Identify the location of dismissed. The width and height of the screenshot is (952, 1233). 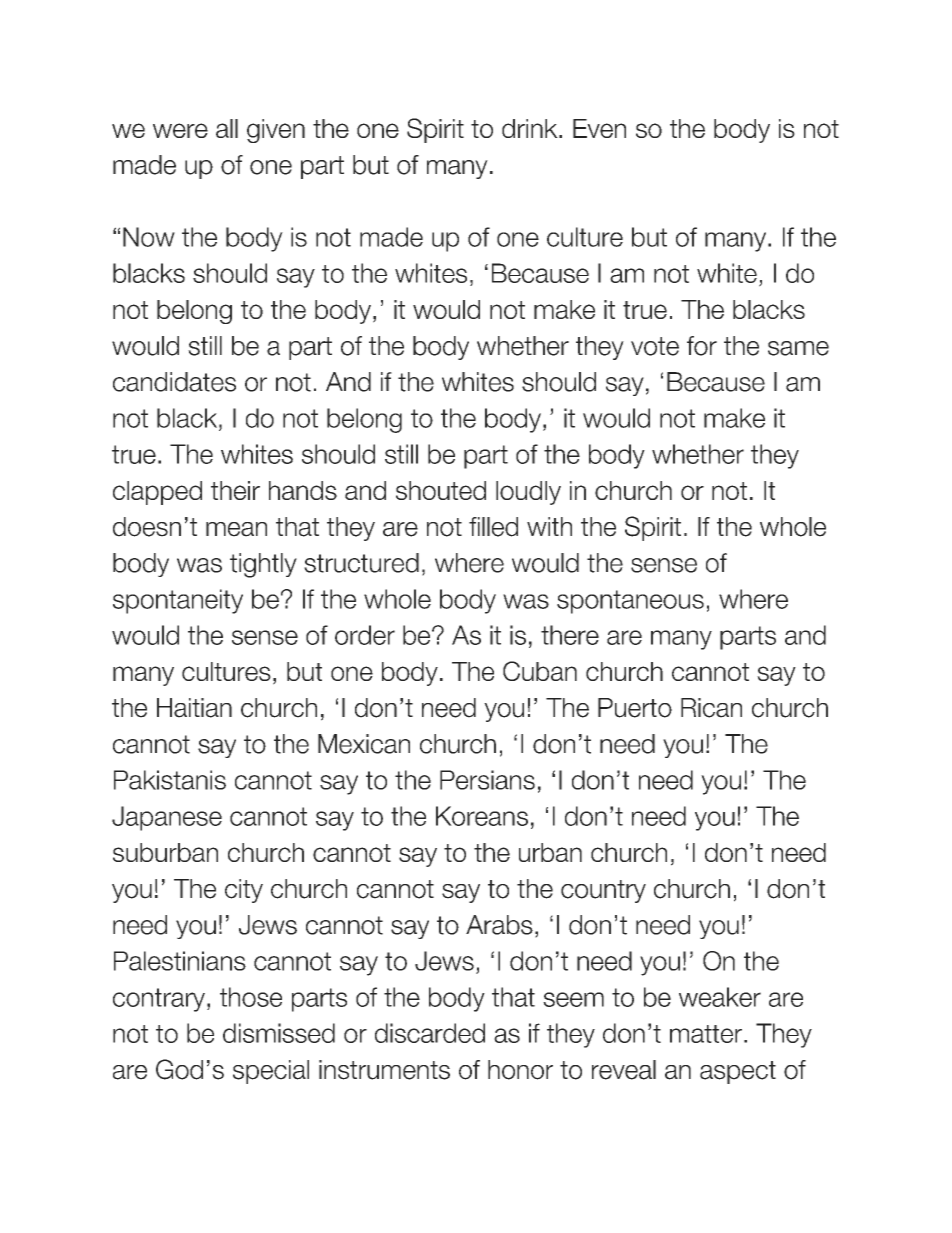
(279, 1033).
